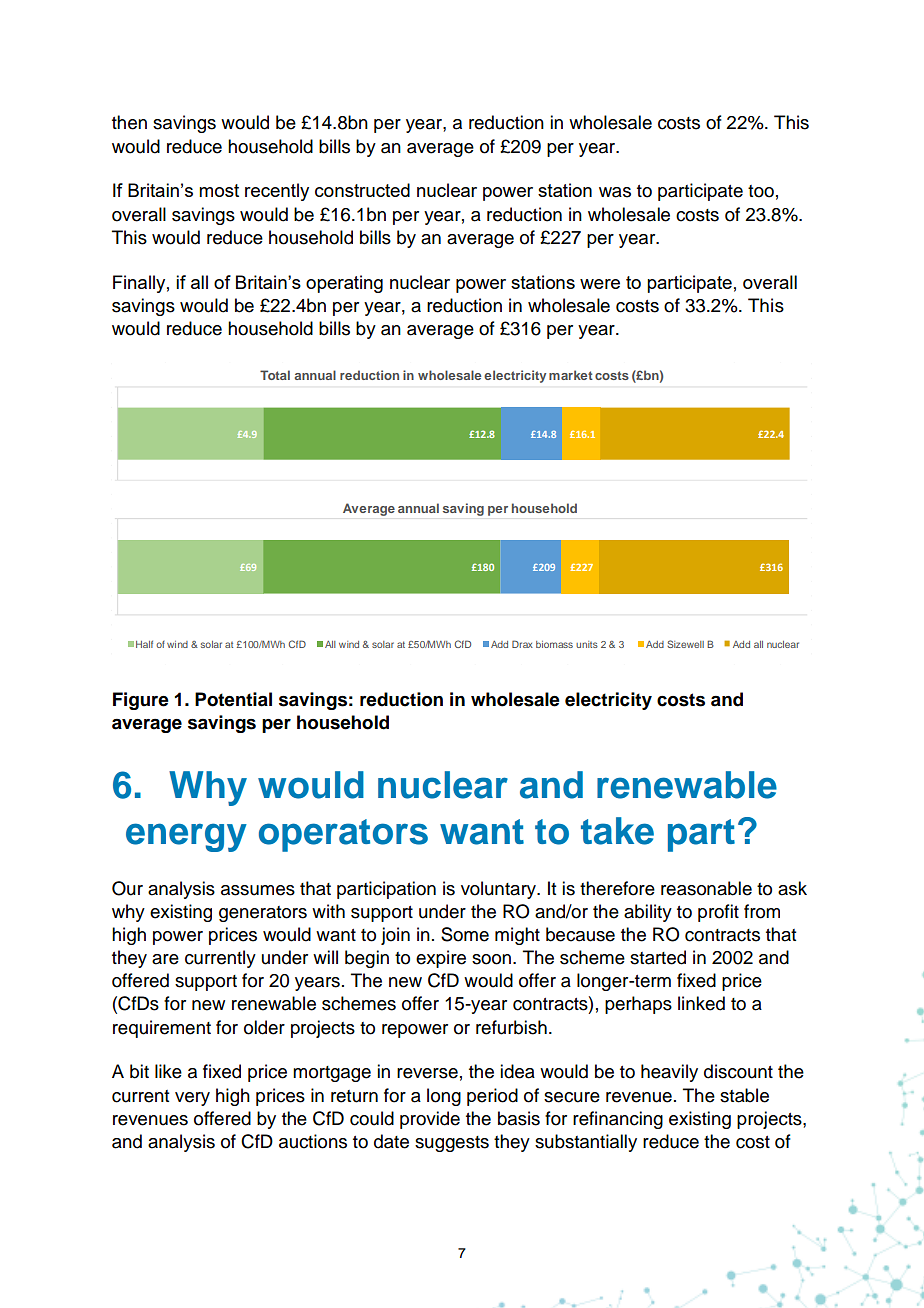 This screenshot has height=1308, width=924. I want to click on most, so click(219, 190).
